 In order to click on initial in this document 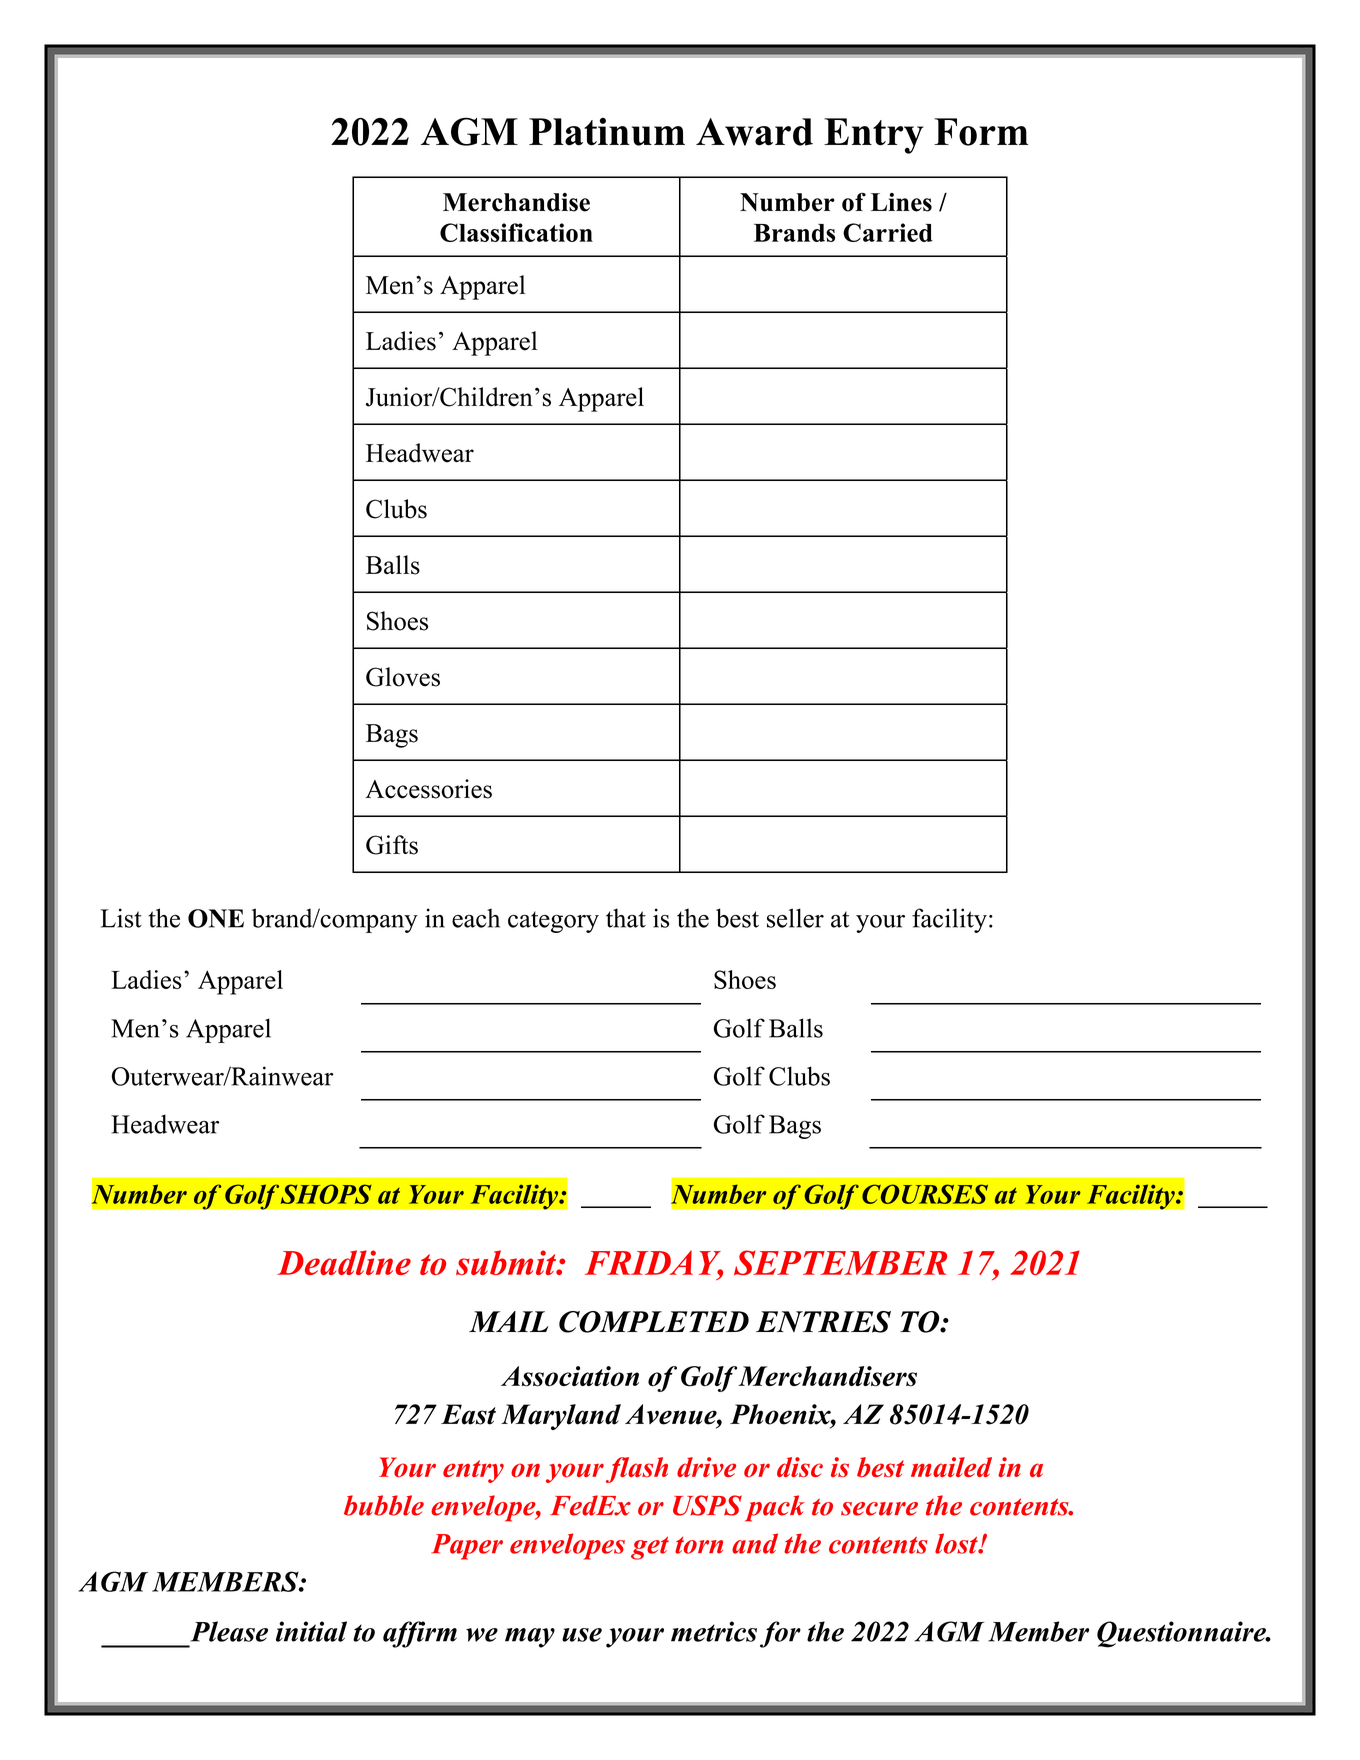, I will do `click(311, 1631)`.
